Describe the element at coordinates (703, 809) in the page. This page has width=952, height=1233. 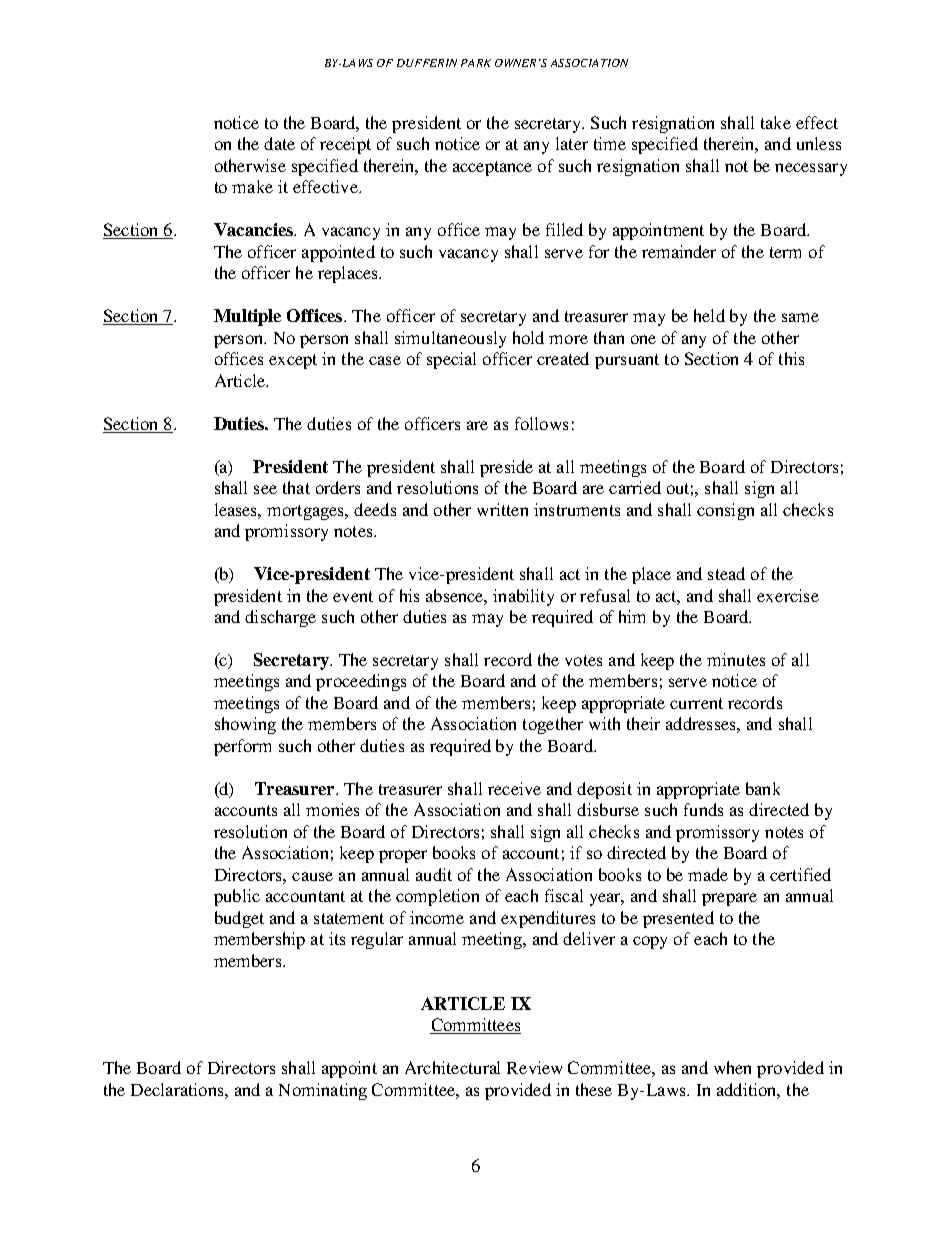
I see `funds` at that location.
